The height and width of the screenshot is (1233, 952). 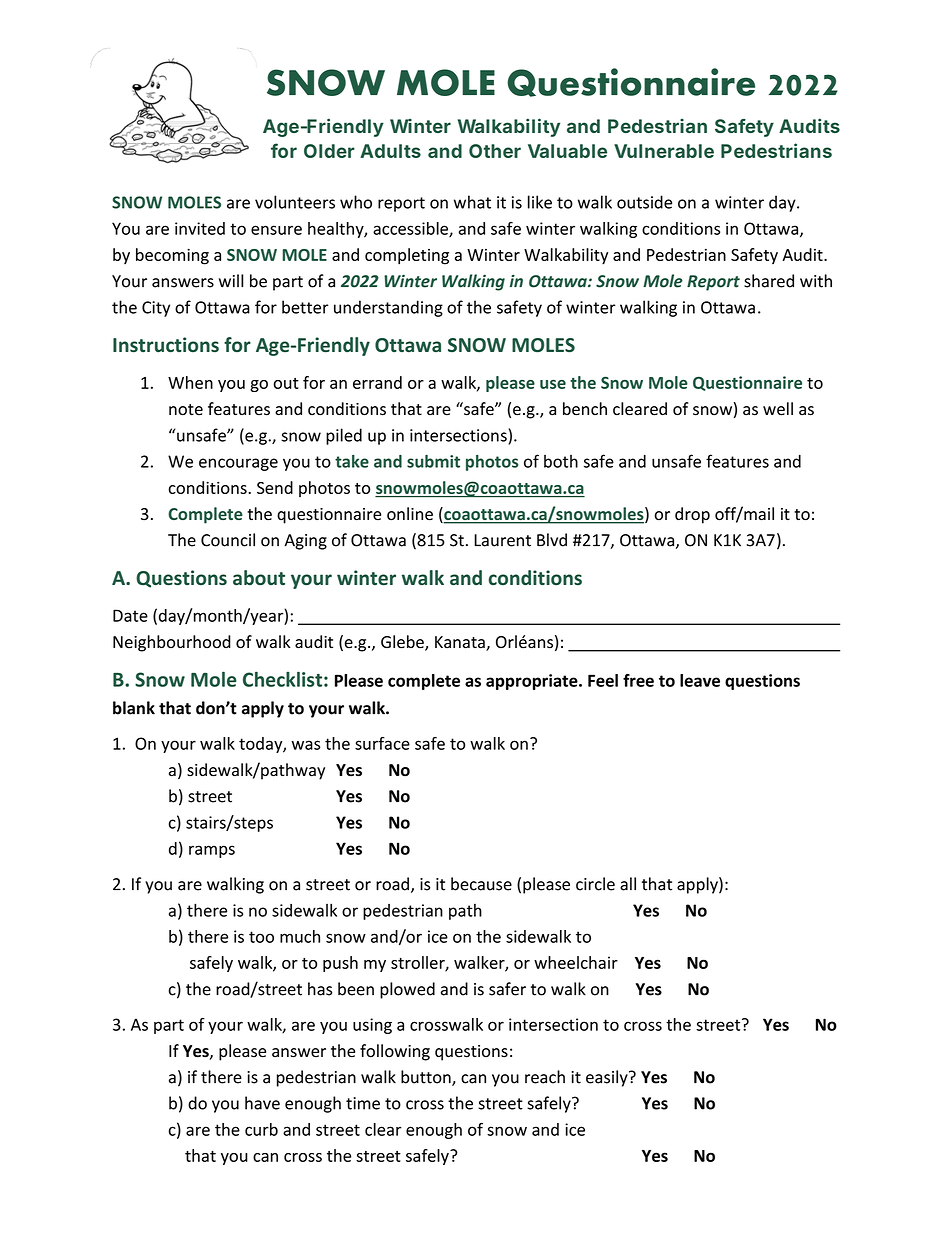 I want to click on leave, so click(x=700, y=680).
